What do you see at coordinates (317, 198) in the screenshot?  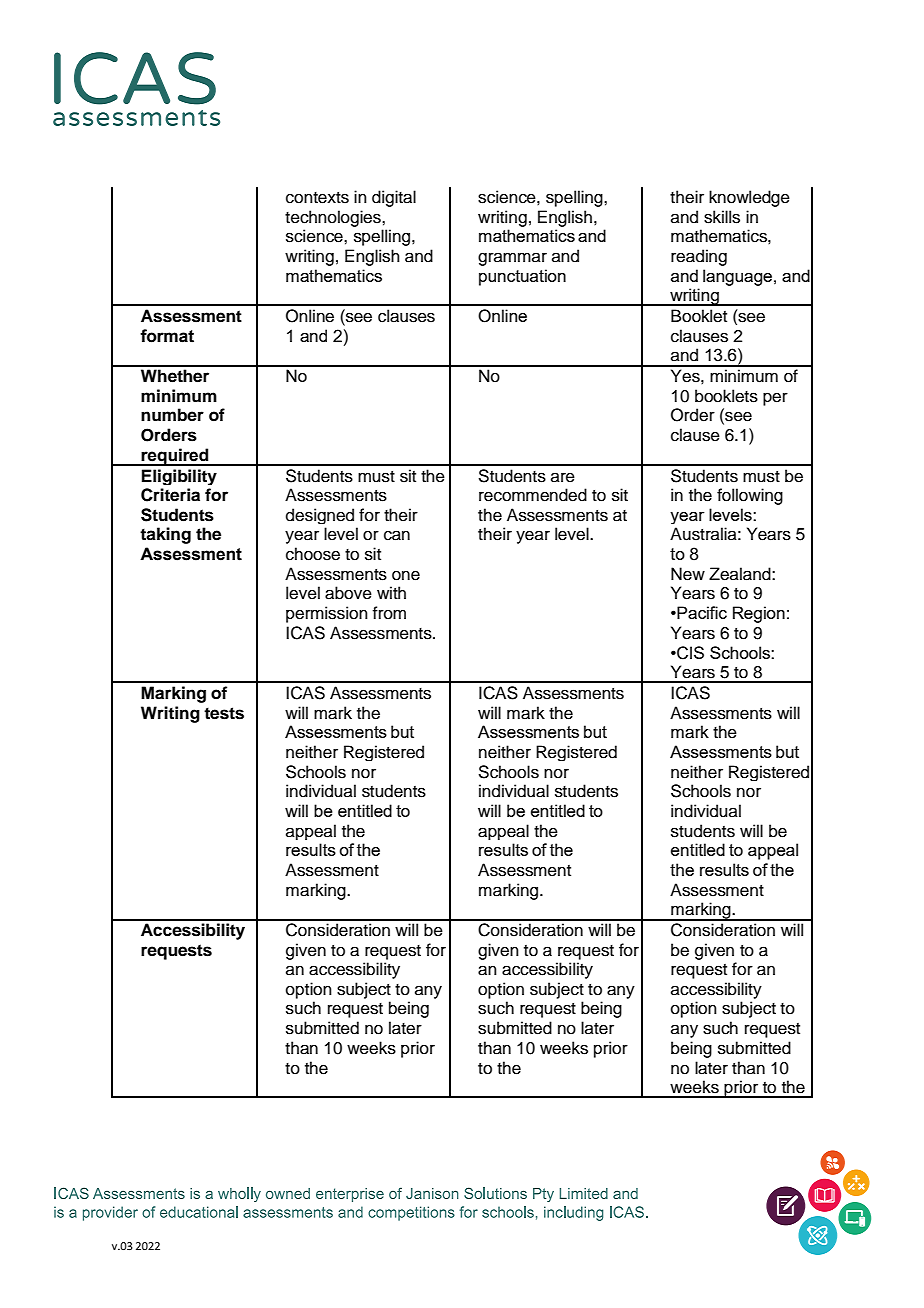 I see `contexts` at bounding box center [317, 198].
